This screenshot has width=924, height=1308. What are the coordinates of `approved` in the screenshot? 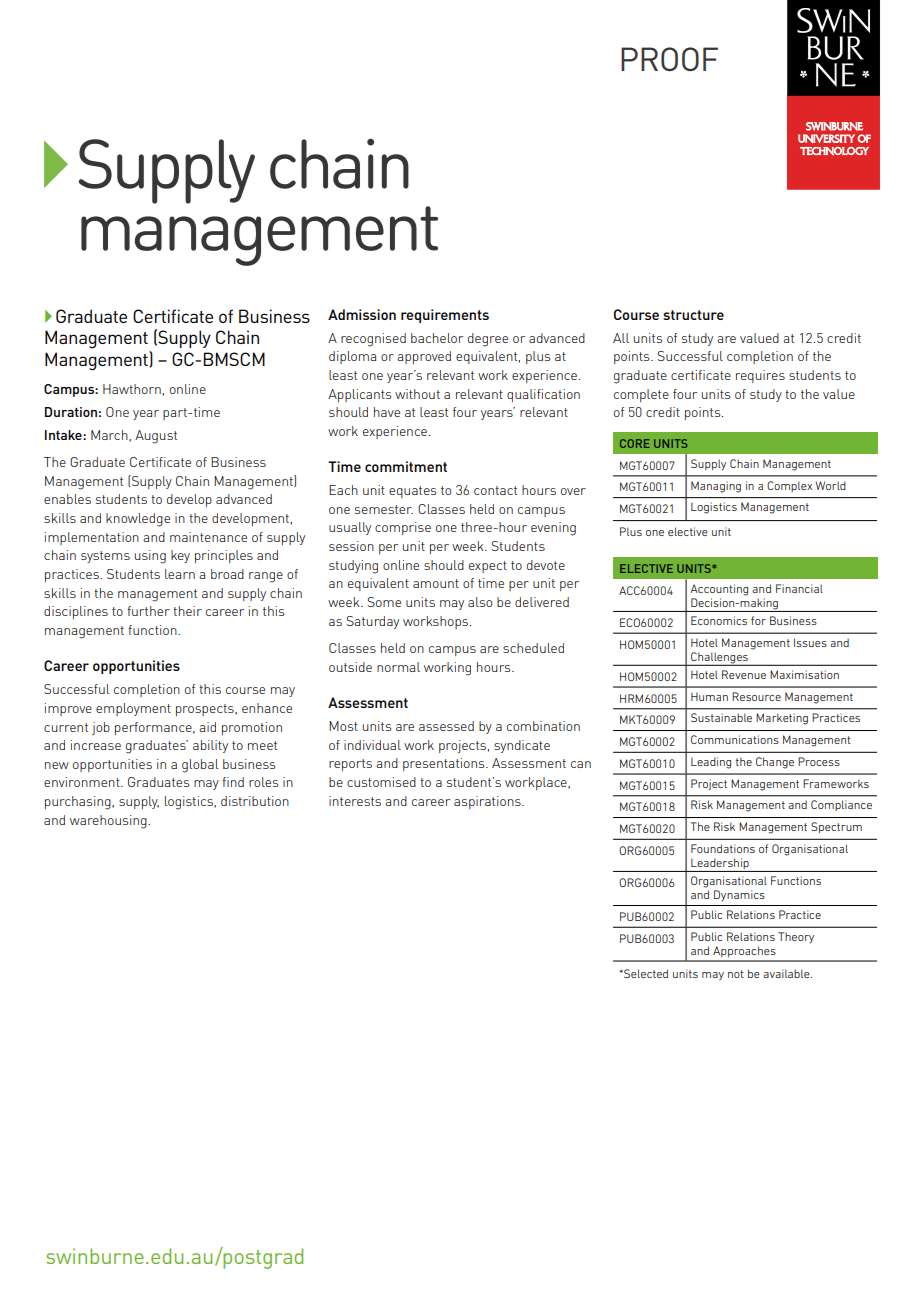 It's located at (424, 357).
